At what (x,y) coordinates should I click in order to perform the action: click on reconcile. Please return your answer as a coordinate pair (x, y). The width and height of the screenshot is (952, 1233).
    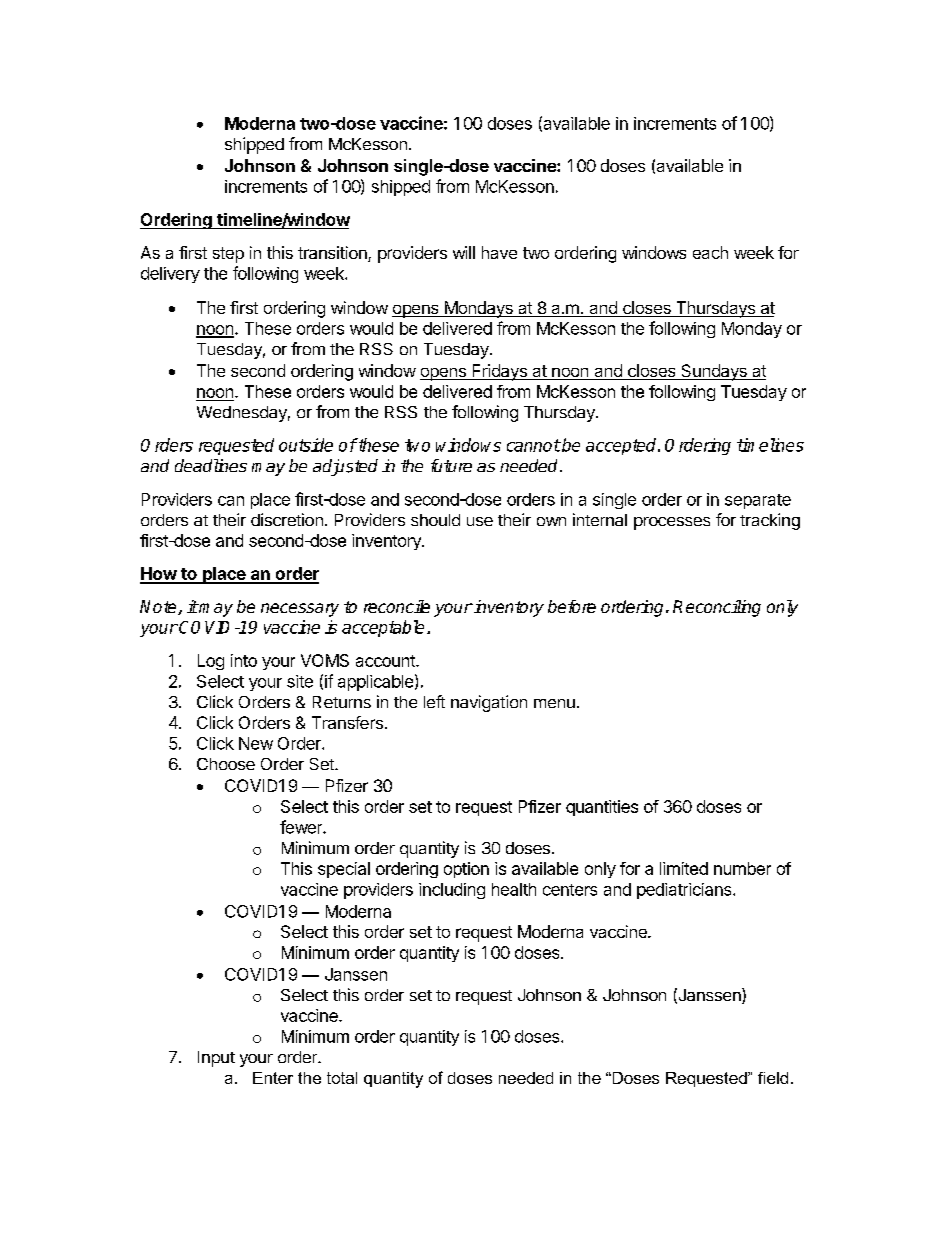
    Looking at the image, I should click on (397, 606).
